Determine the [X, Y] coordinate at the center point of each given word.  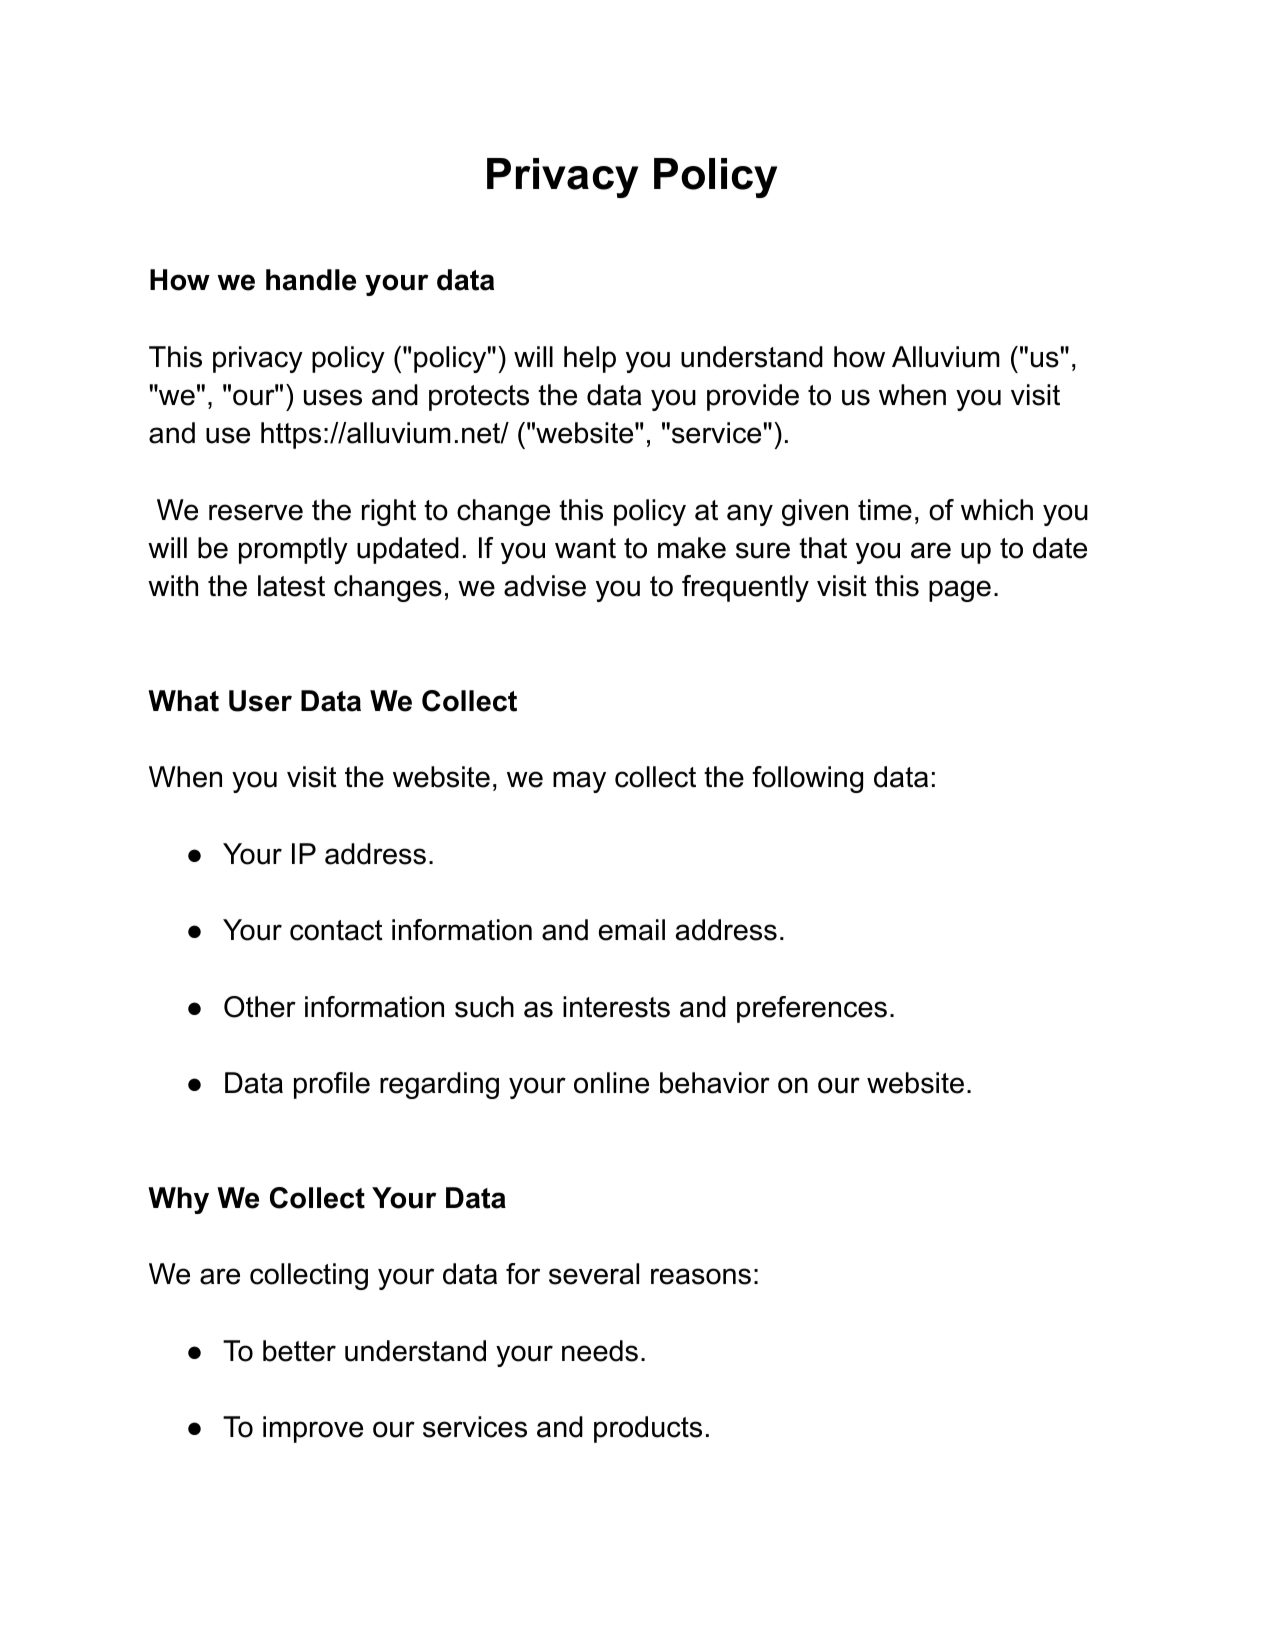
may [579, 782]
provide [753, 397]
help [590, 359]
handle [311, 280]
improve [313, 1429]
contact [336, 930]
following [807, 779]
